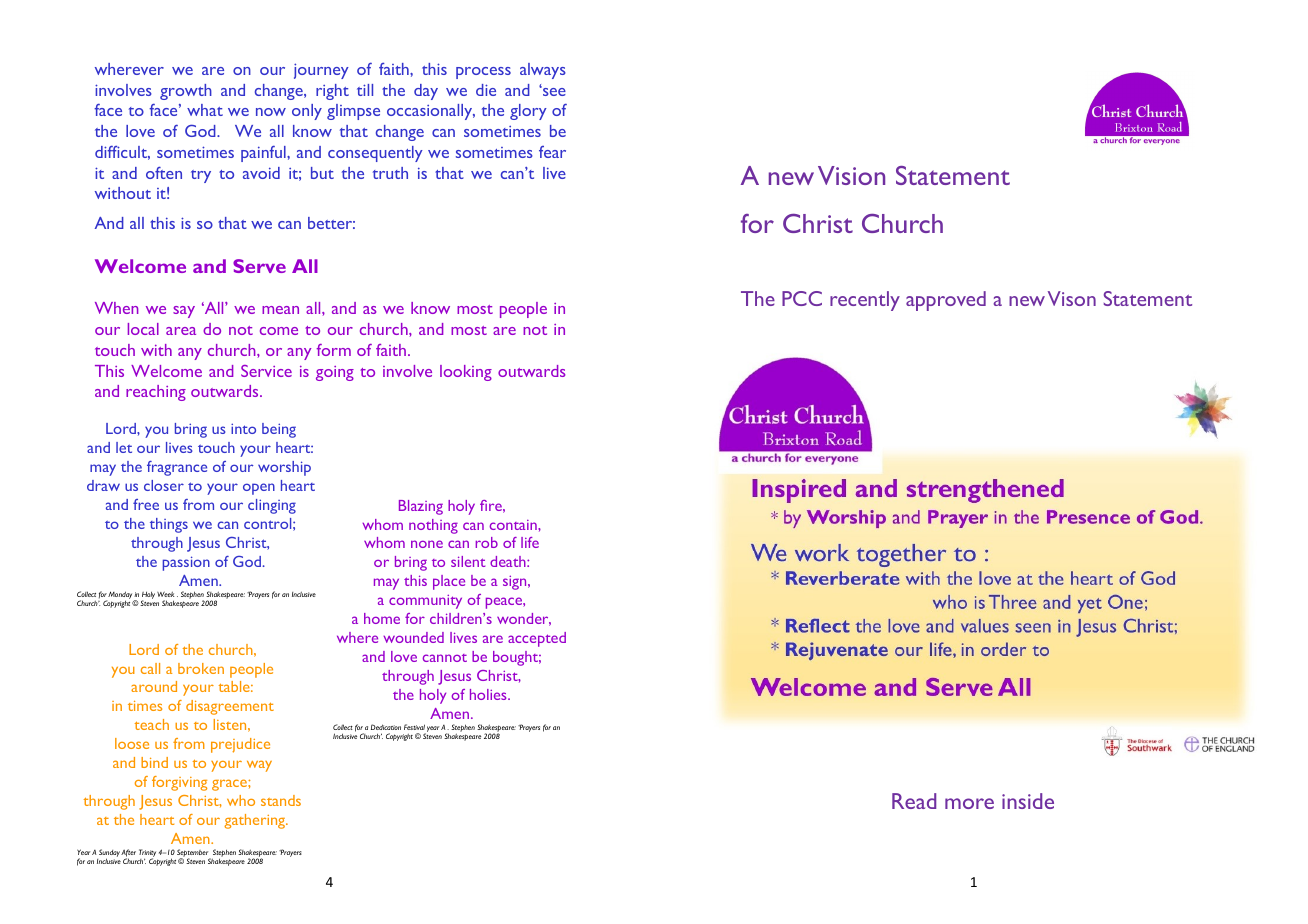 This document has height=924, width=1308. What do you see at coordinates (969, 803) in the document?
I see `more` at bounding box center [969, 803].
